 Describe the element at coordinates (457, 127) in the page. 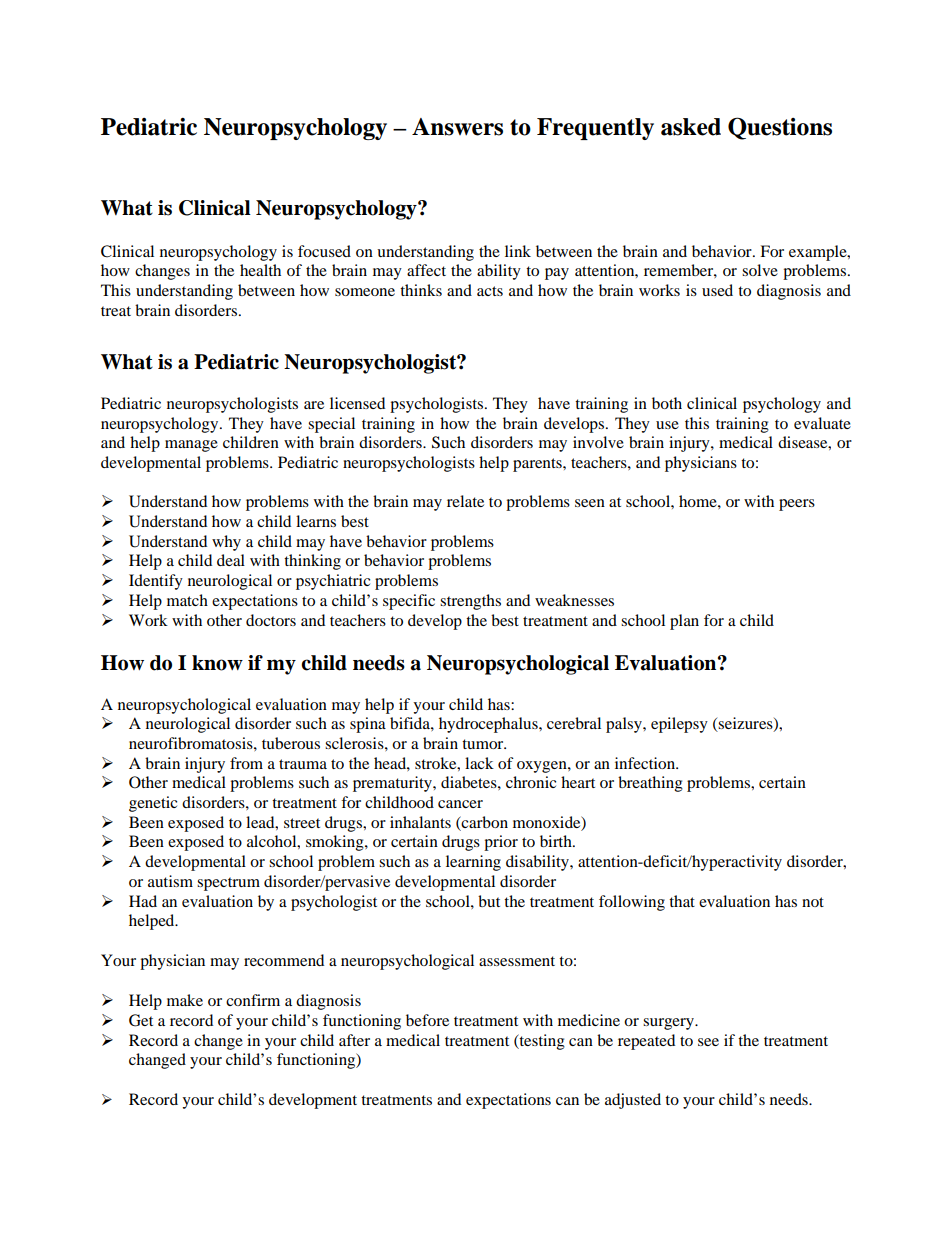

I see `Answers` at that location.
